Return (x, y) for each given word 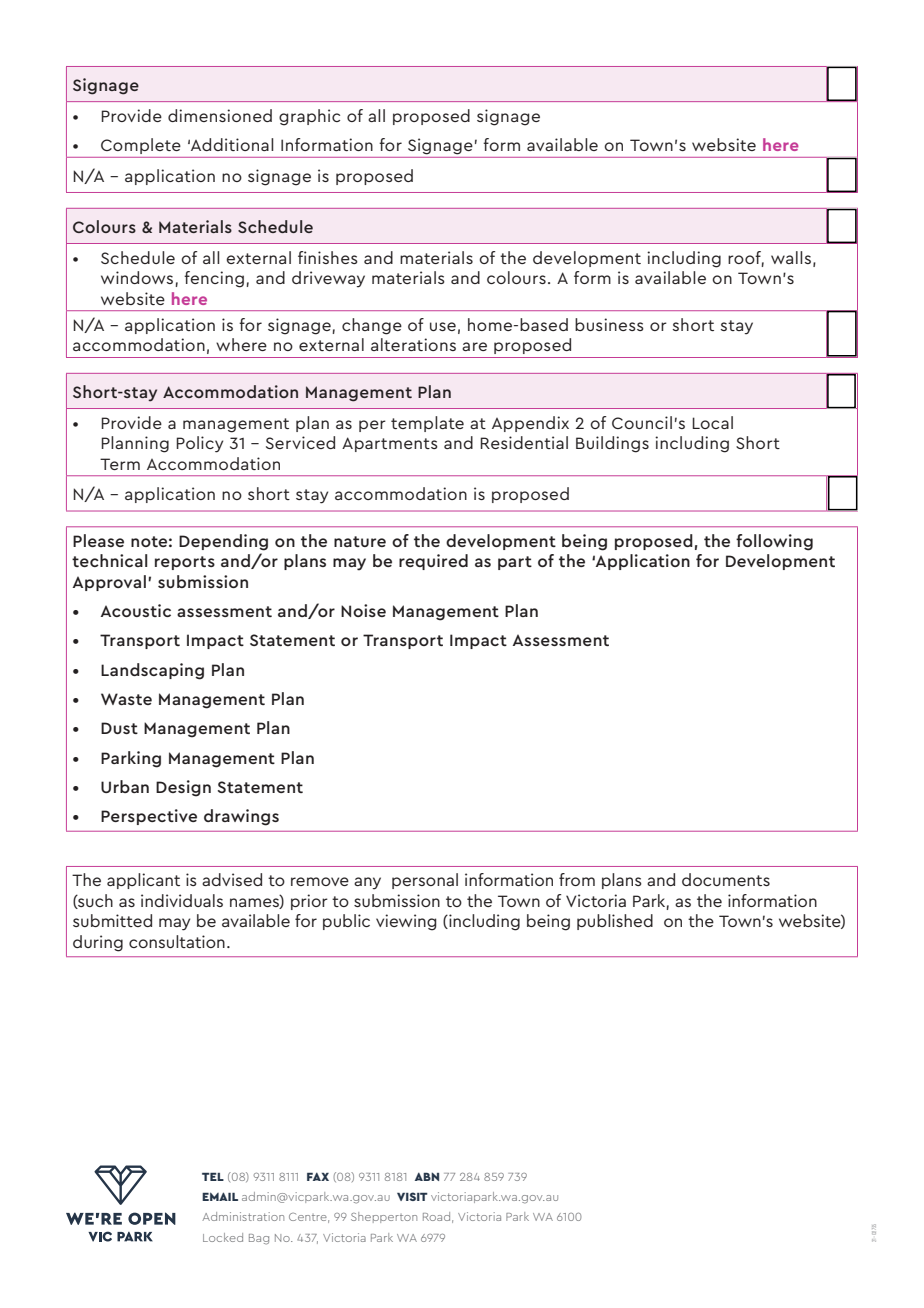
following (774, 542)
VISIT (412, 1196)
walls (791, 257)
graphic (309, 117)
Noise (363, 610)
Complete (141, 146)
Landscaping (152, 671)
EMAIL (220, 1196)
